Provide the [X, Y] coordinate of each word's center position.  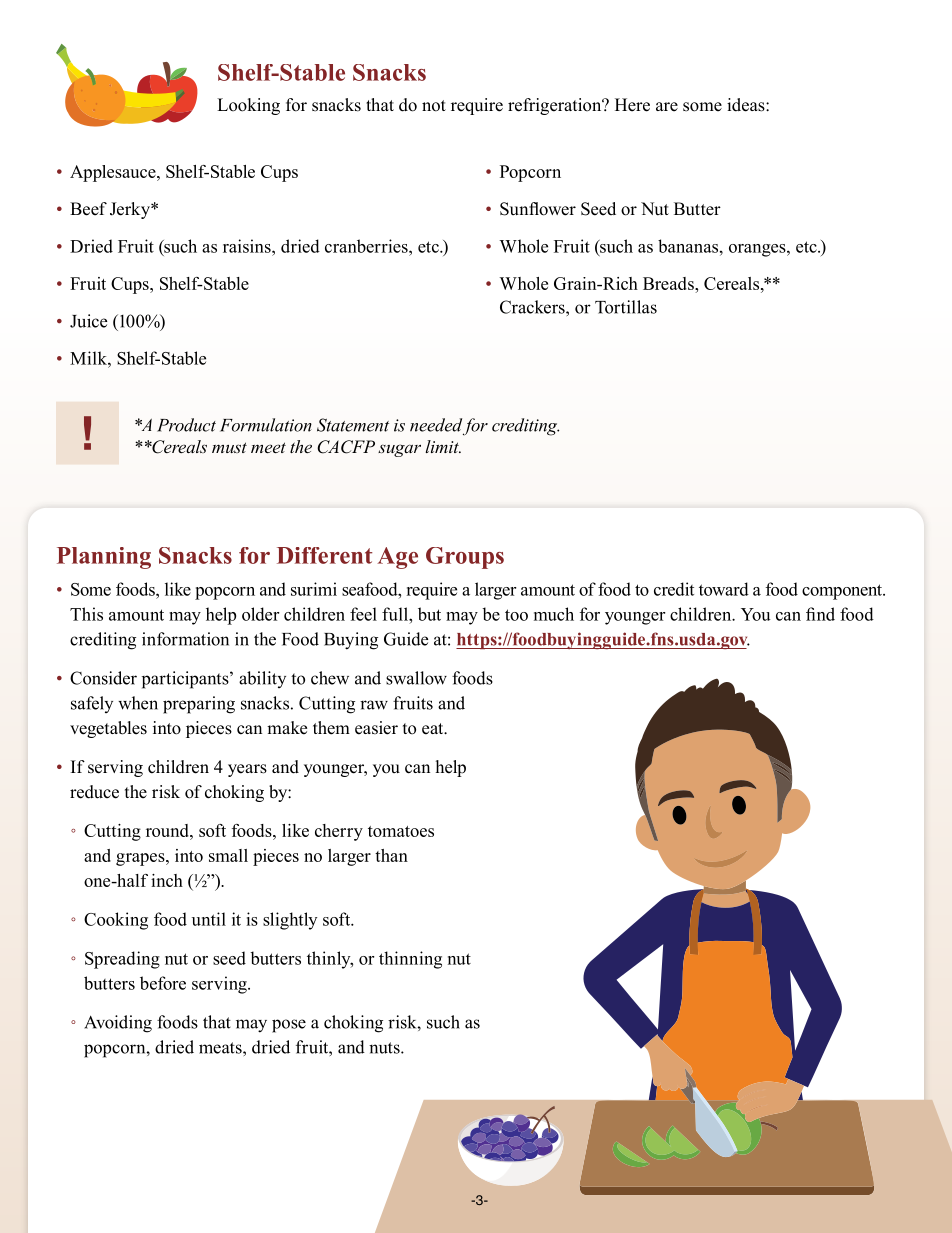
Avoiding [118, 1024]
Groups [465, 558]
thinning [410, 960]
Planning [104, 558]
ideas [747, 105]
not [434, 106]
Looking [248, 106]
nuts [385, 1048]
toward [724, 589]
